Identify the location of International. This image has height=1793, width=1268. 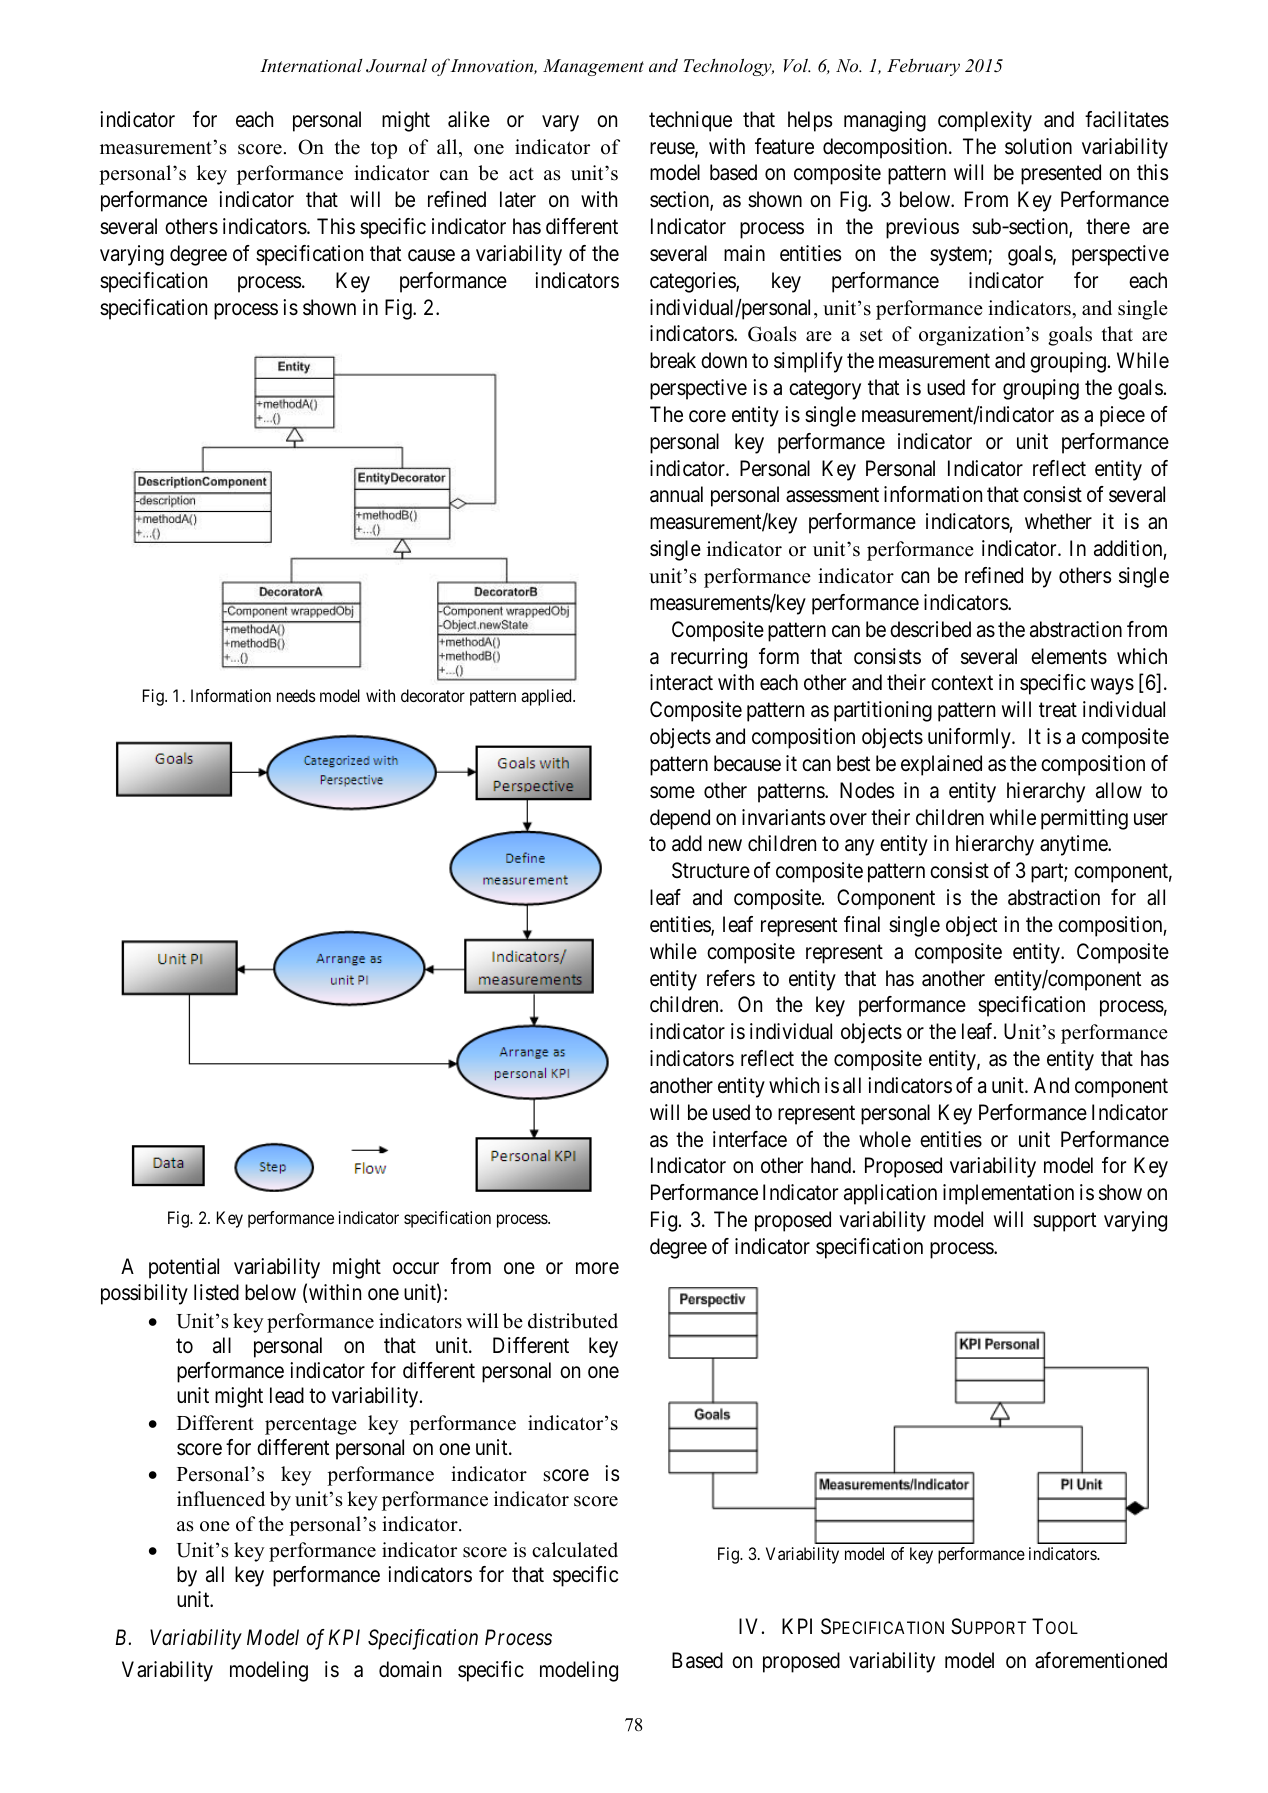
(311, 65).
